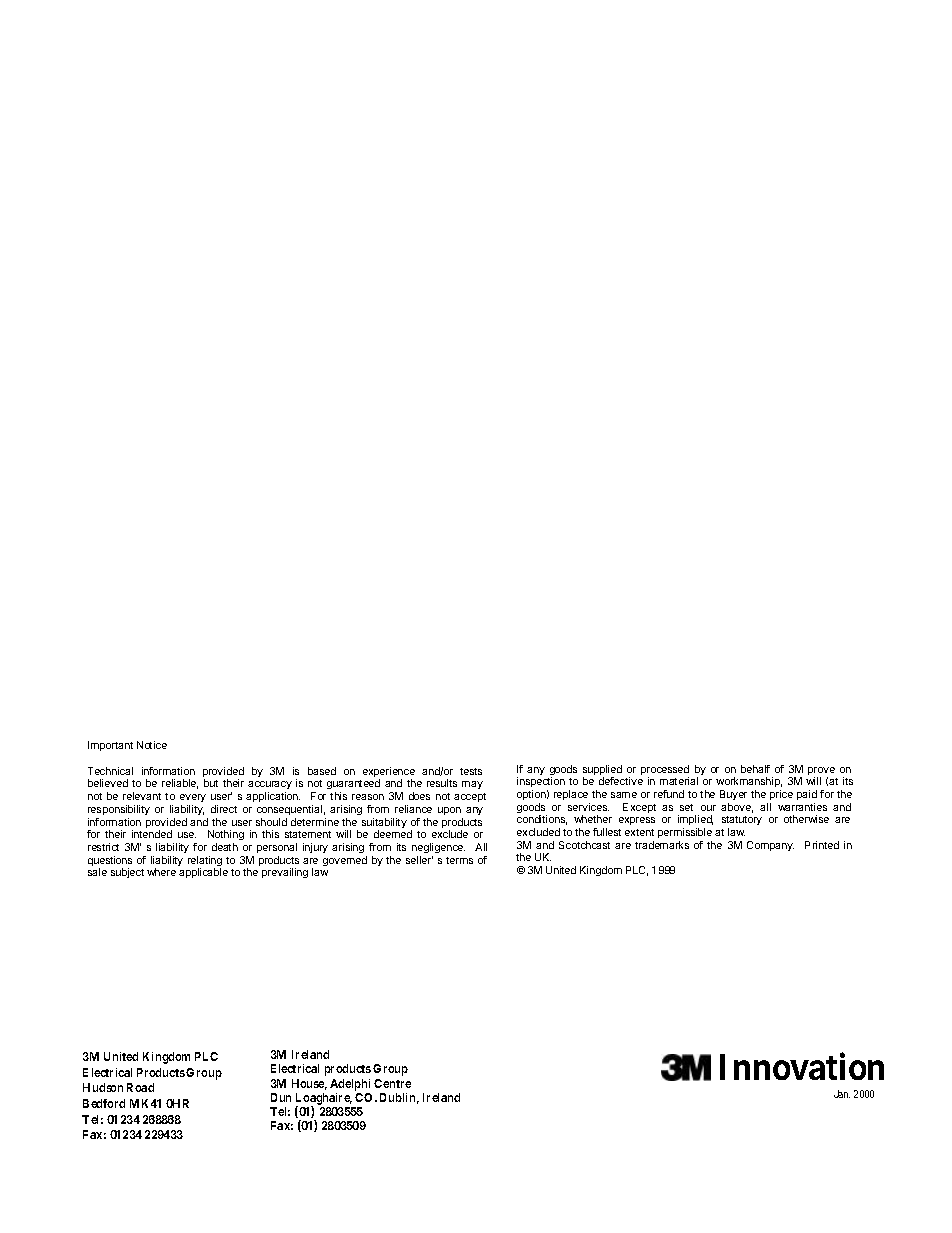 The height and width of the page is (1233, 952). What do you see at coordinates (755, 769) in the page?
I see `behalf` at bounding box center [755, 769].
